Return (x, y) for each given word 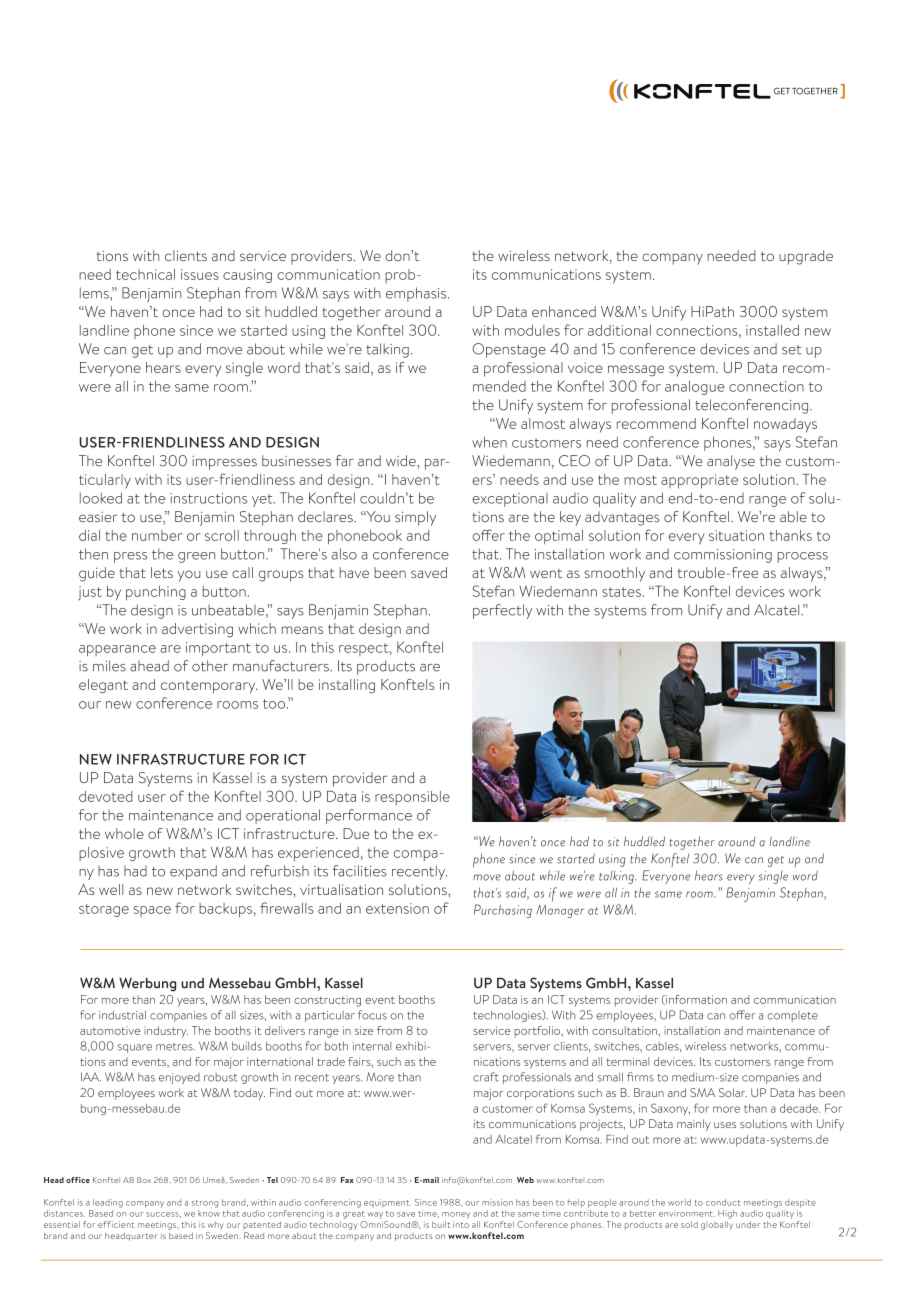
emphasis (417, 294)
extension (397, 908)
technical (145, 274)
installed (772, 330)
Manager (560, 911)
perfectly (502, 611)
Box (144, 1180)
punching (156, 593)
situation (736, 535)
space (152, 911)
